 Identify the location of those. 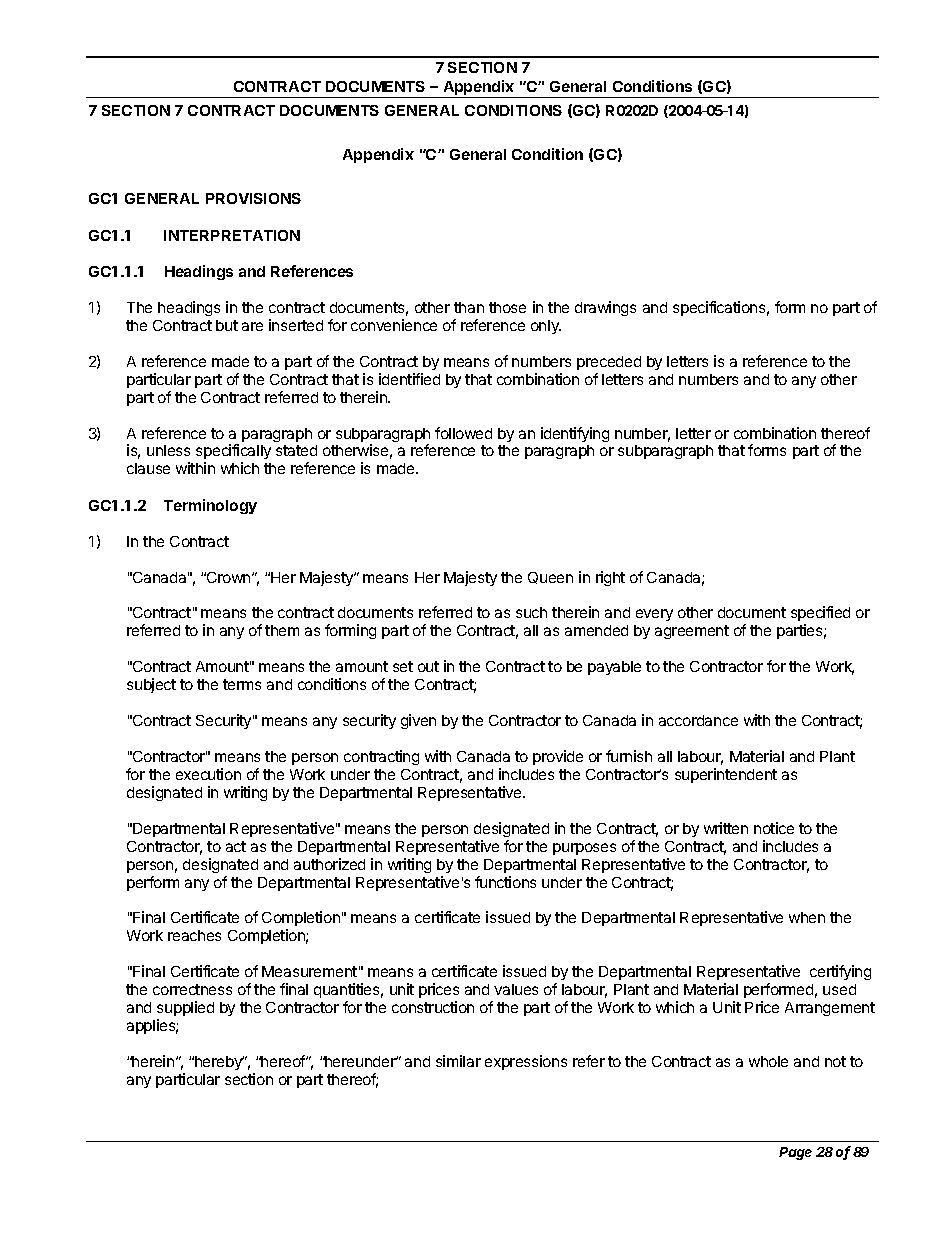
(507, 307).
